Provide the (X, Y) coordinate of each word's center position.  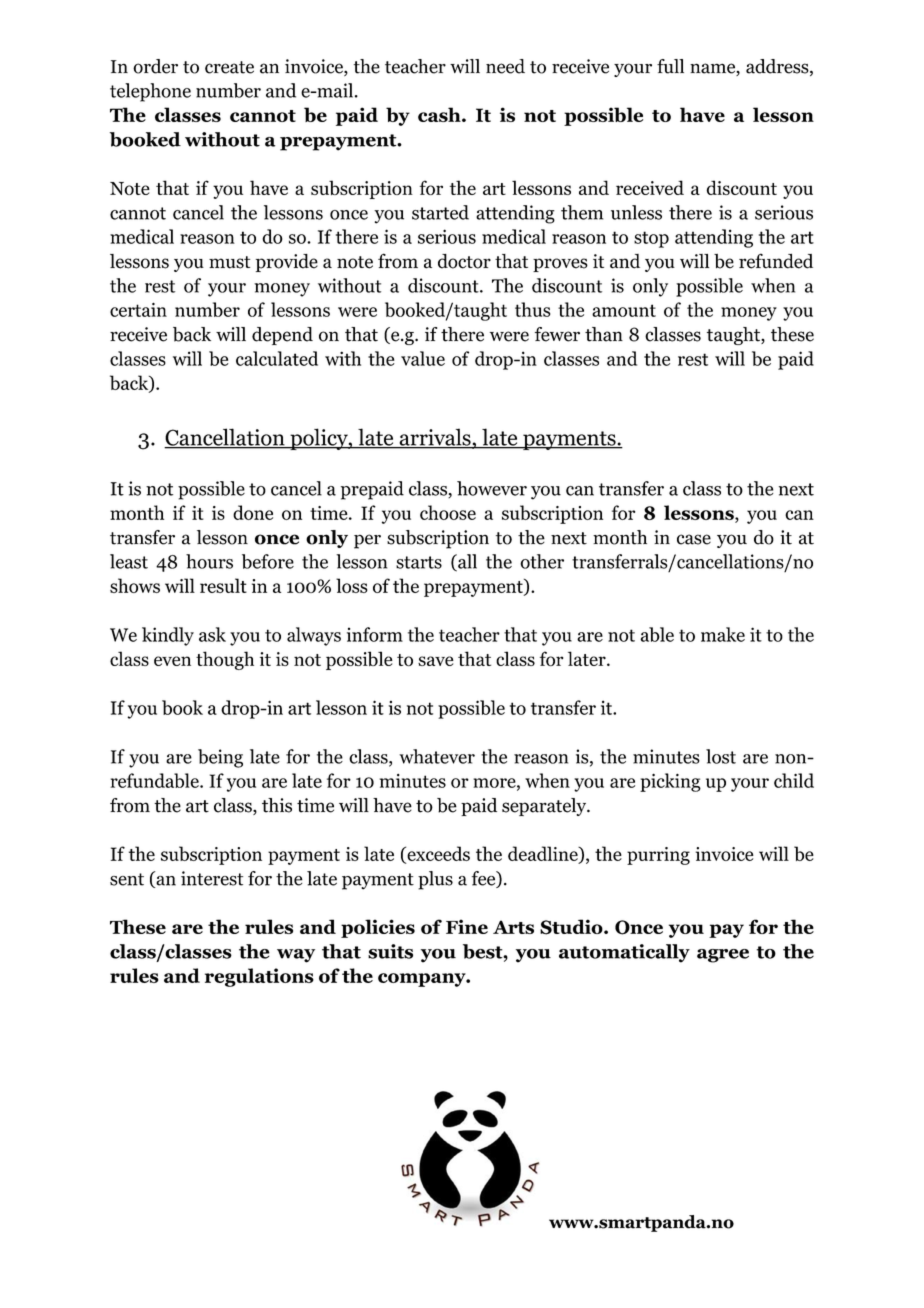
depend (282, 336)
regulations (259, 977)
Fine (467, 926)
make (723, 634)
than (604, 334)
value (423, 358)
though (225, 660)
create (229, 67)
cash (440, 114)
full (670, 66)
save (436, 661)
